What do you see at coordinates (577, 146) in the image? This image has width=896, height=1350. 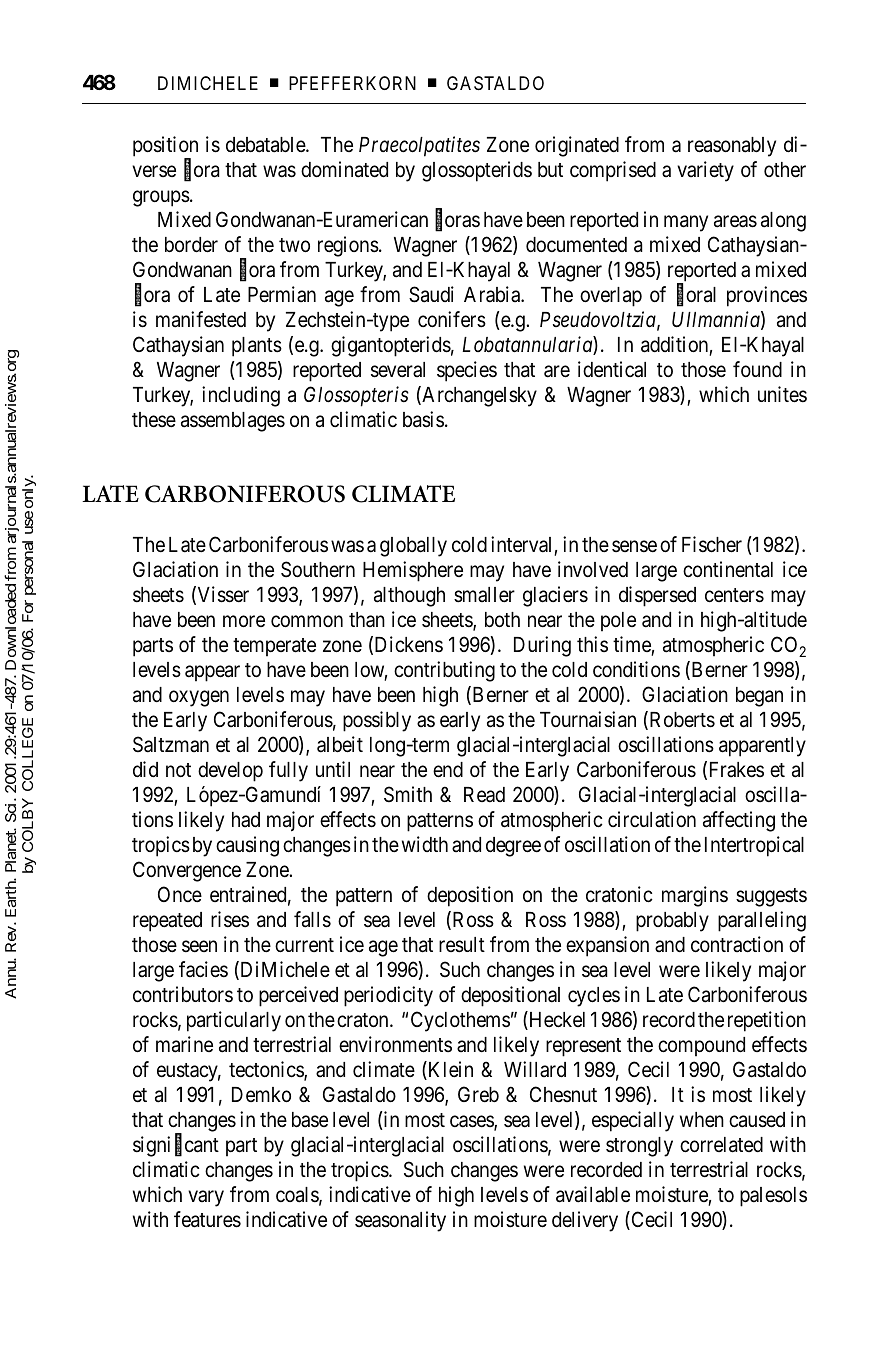 I see `originated` at bounding box center [577, 146].
